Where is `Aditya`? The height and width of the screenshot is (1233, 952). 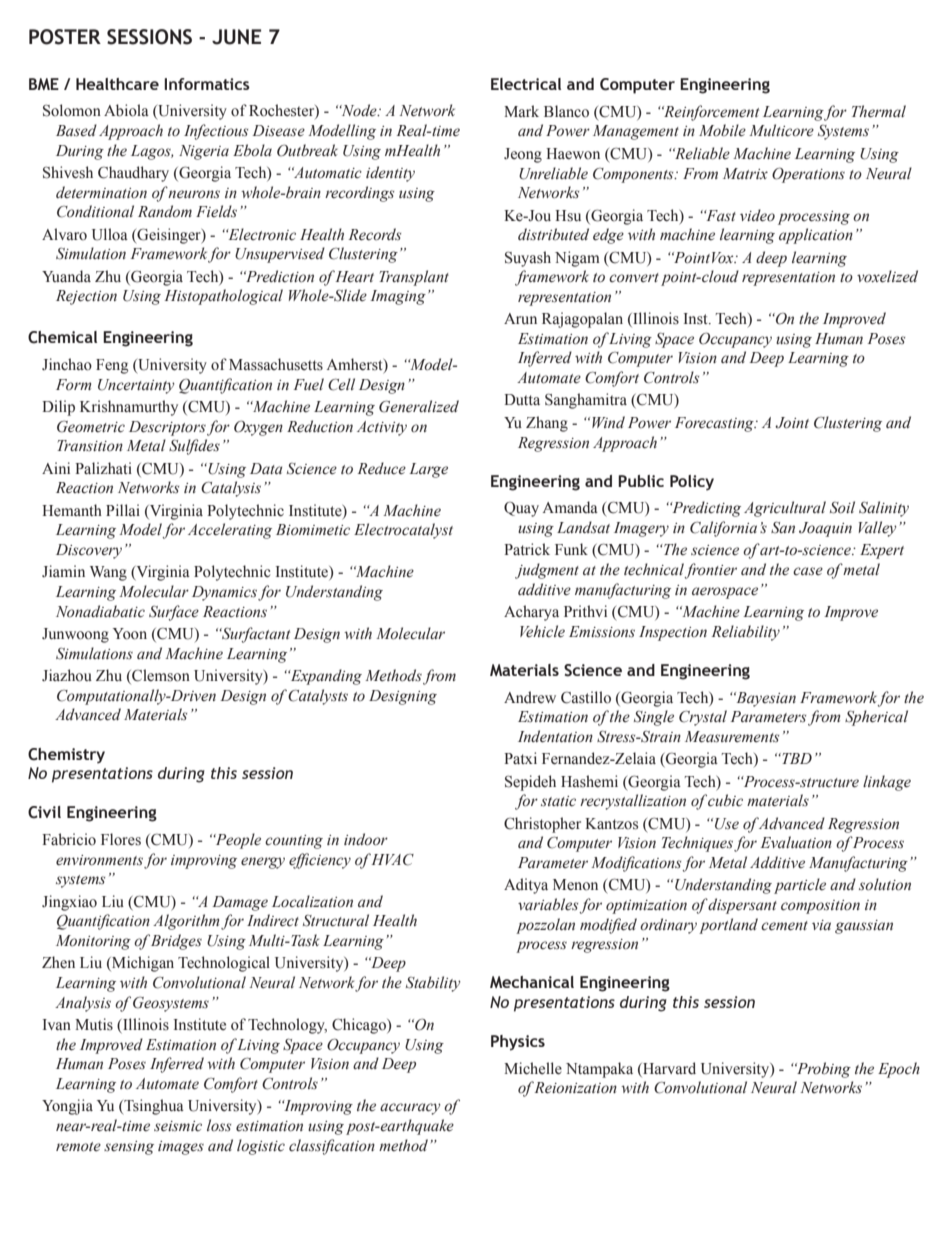
Aditya is located at coordinates (526, 886).
